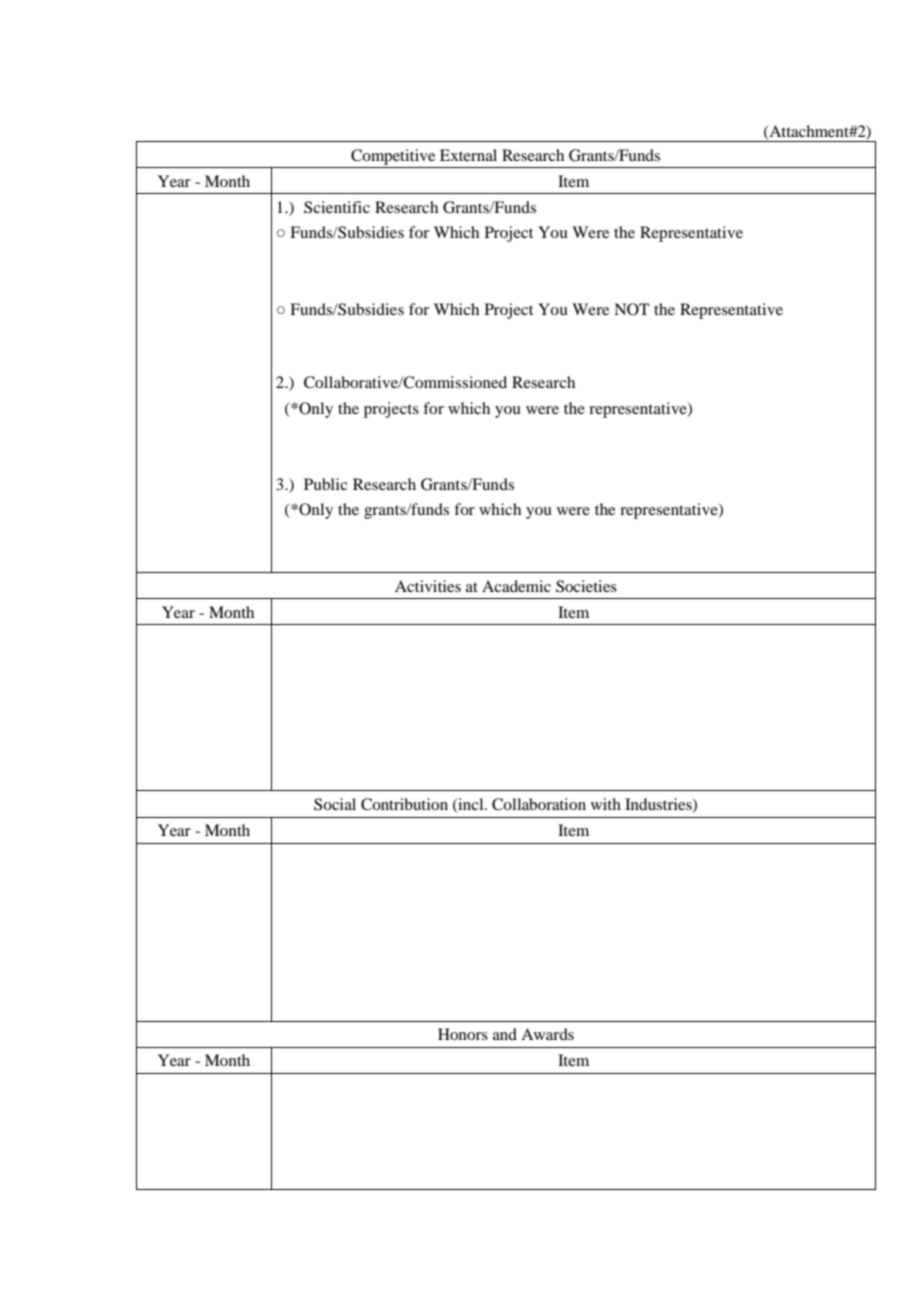  What do you see at coordinates (337, 207) in the image?
I see `Scientific` at bounding box center [337, 207].
